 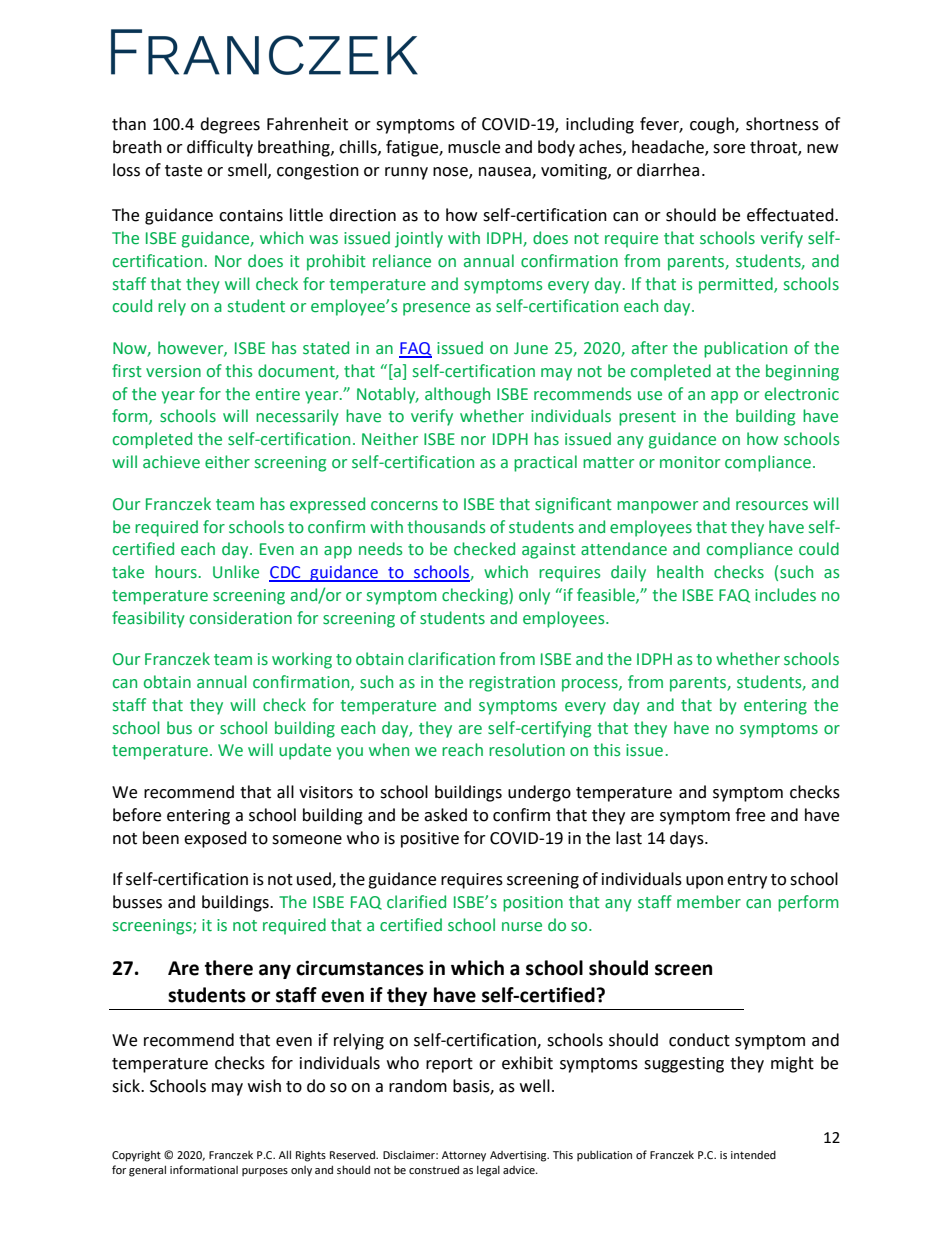 I want to click on sore, so click(x=729, y=149).
